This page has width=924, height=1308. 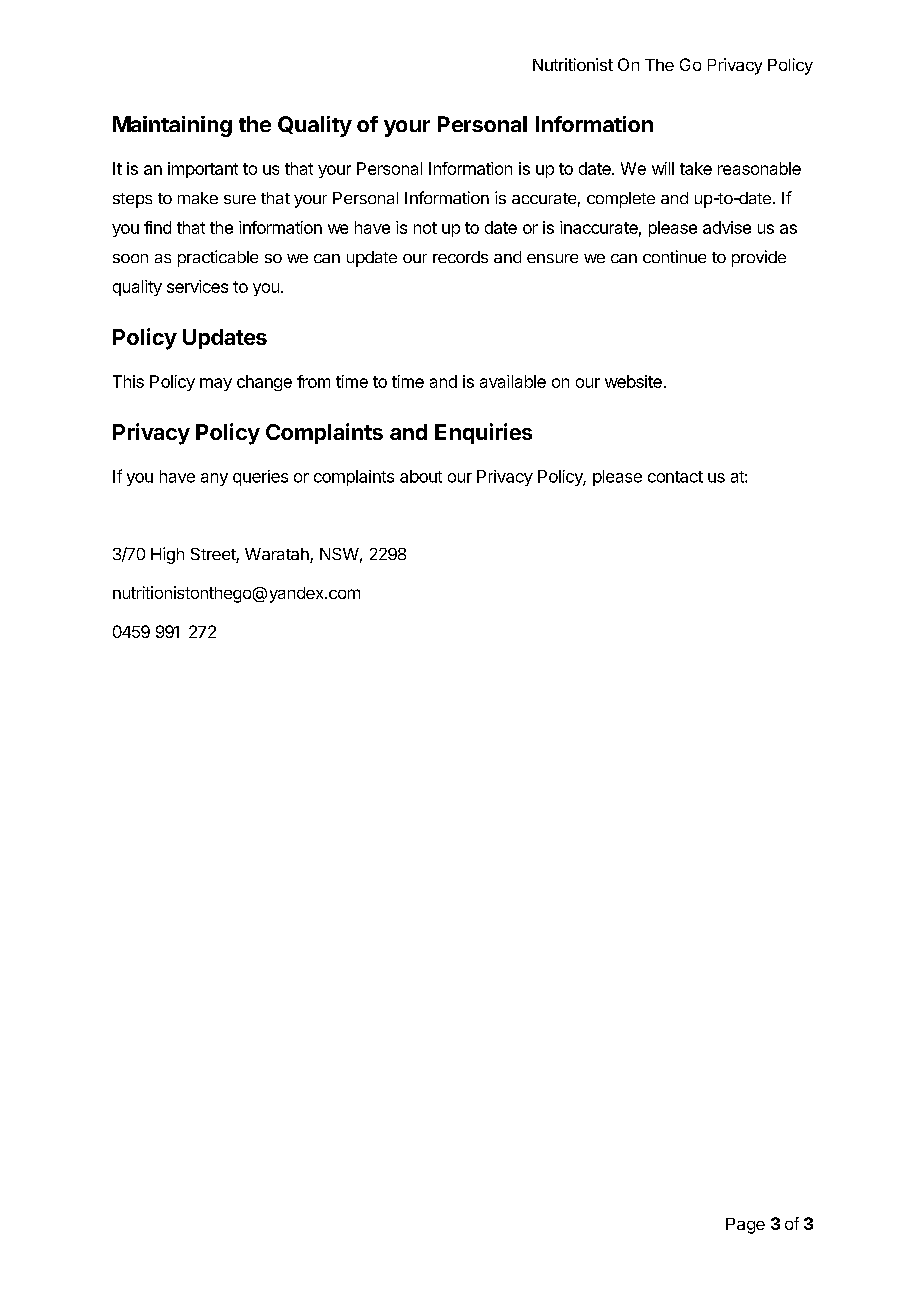 I want to click on High, so click(x=167, y=555).
